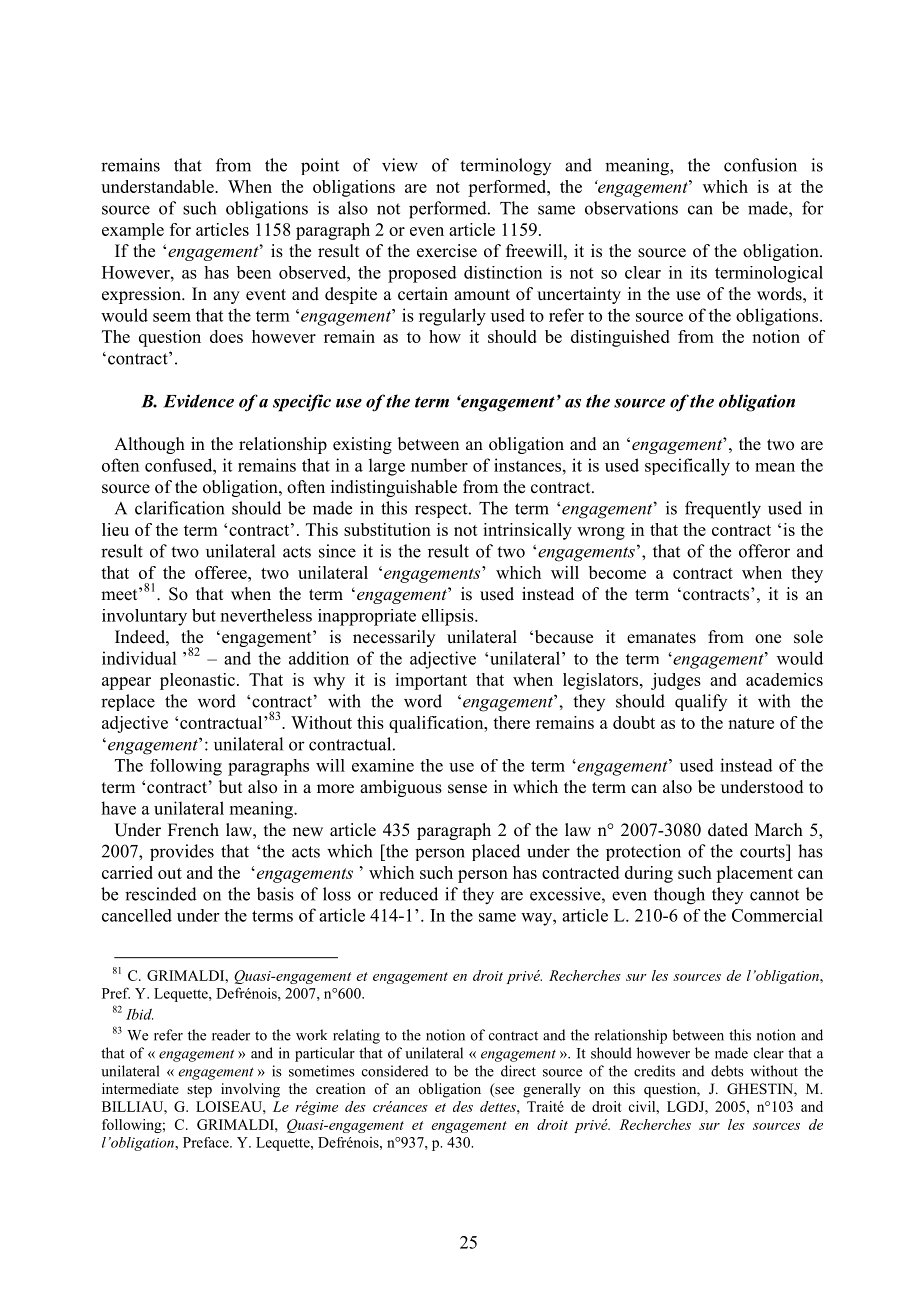 The width and height of the screenshot is (924, 1308). What do you see at coordinates (179, 508) in the screenshot?
I see `clarification` at bounding box center [179, 508].
